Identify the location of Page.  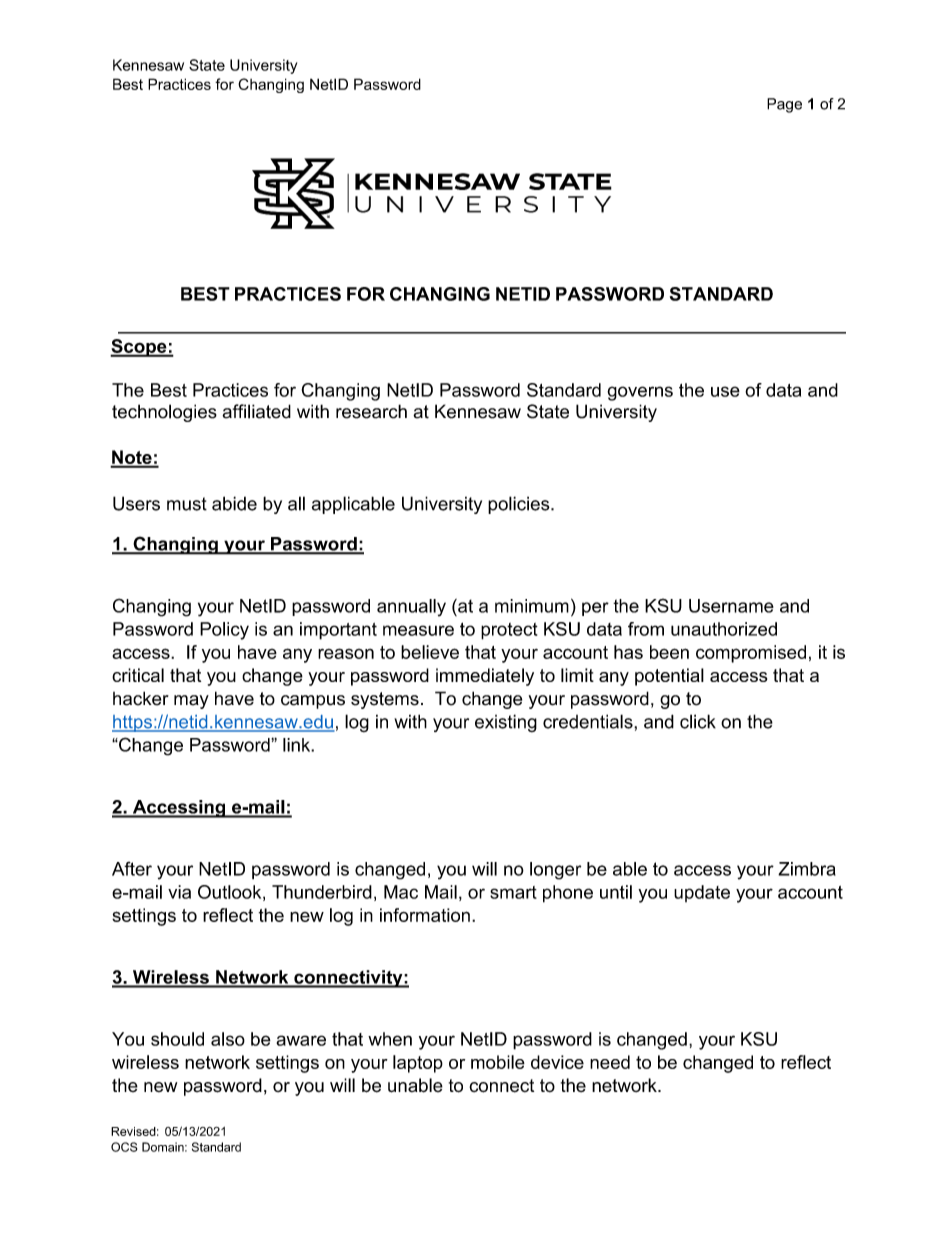
(784, 105).
